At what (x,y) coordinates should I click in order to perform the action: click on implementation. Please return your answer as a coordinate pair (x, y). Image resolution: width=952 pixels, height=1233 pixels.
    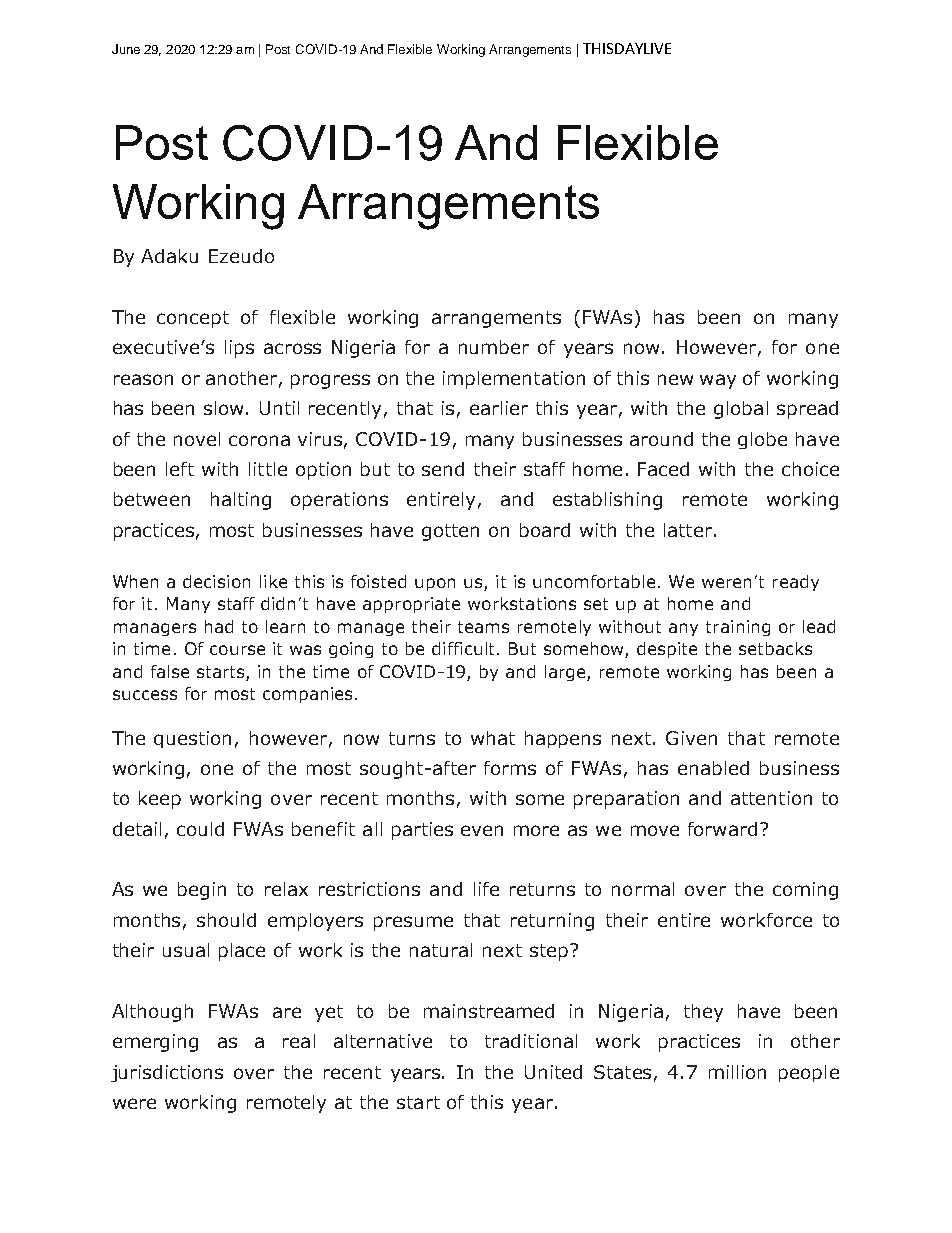
    Looking at the image, I should click on (514, 380).
